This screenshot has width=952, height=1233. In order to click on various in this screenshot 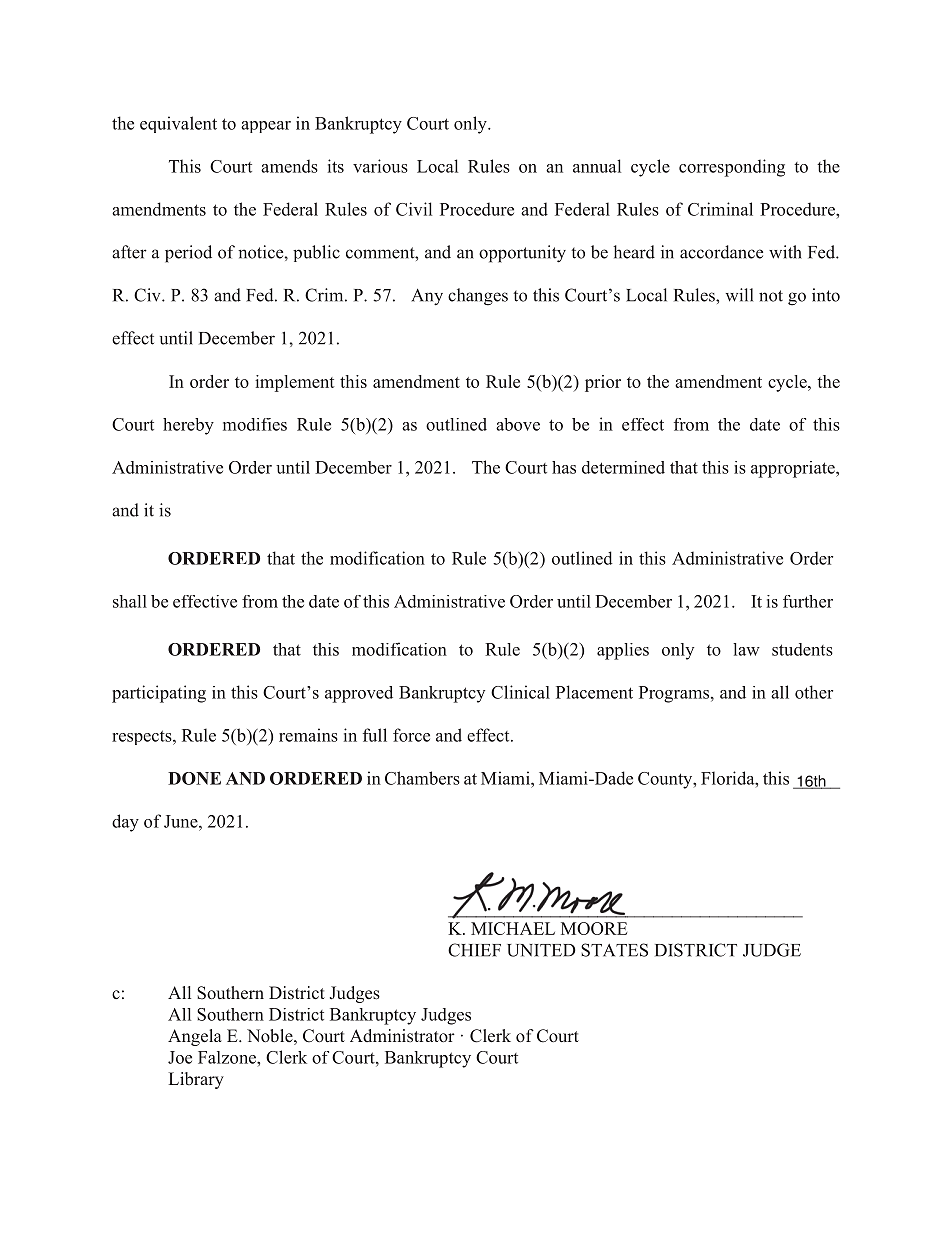, I will do `click(380, 166)`.
